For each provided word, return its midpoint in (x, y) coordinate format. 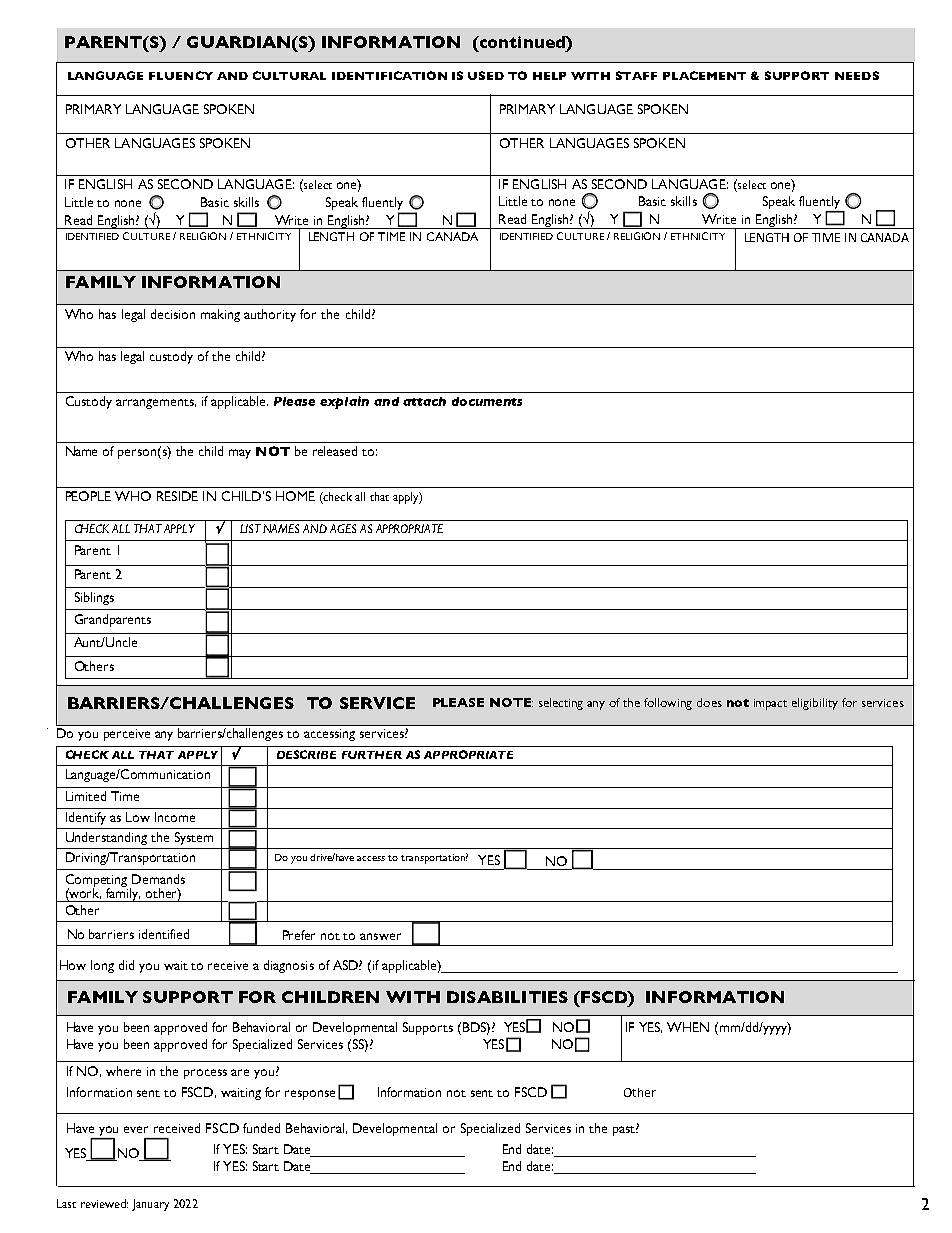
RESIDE (177, 496)
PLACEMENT (704, 75)
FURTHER (372, 755)
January (150, 1205)
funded (261, 1128)
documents (487, 401)
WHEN (688, 1027)
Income (175, 817)
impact (770, 704)
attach (424, 401)
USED (486, 75)
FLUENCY (181, 75)
